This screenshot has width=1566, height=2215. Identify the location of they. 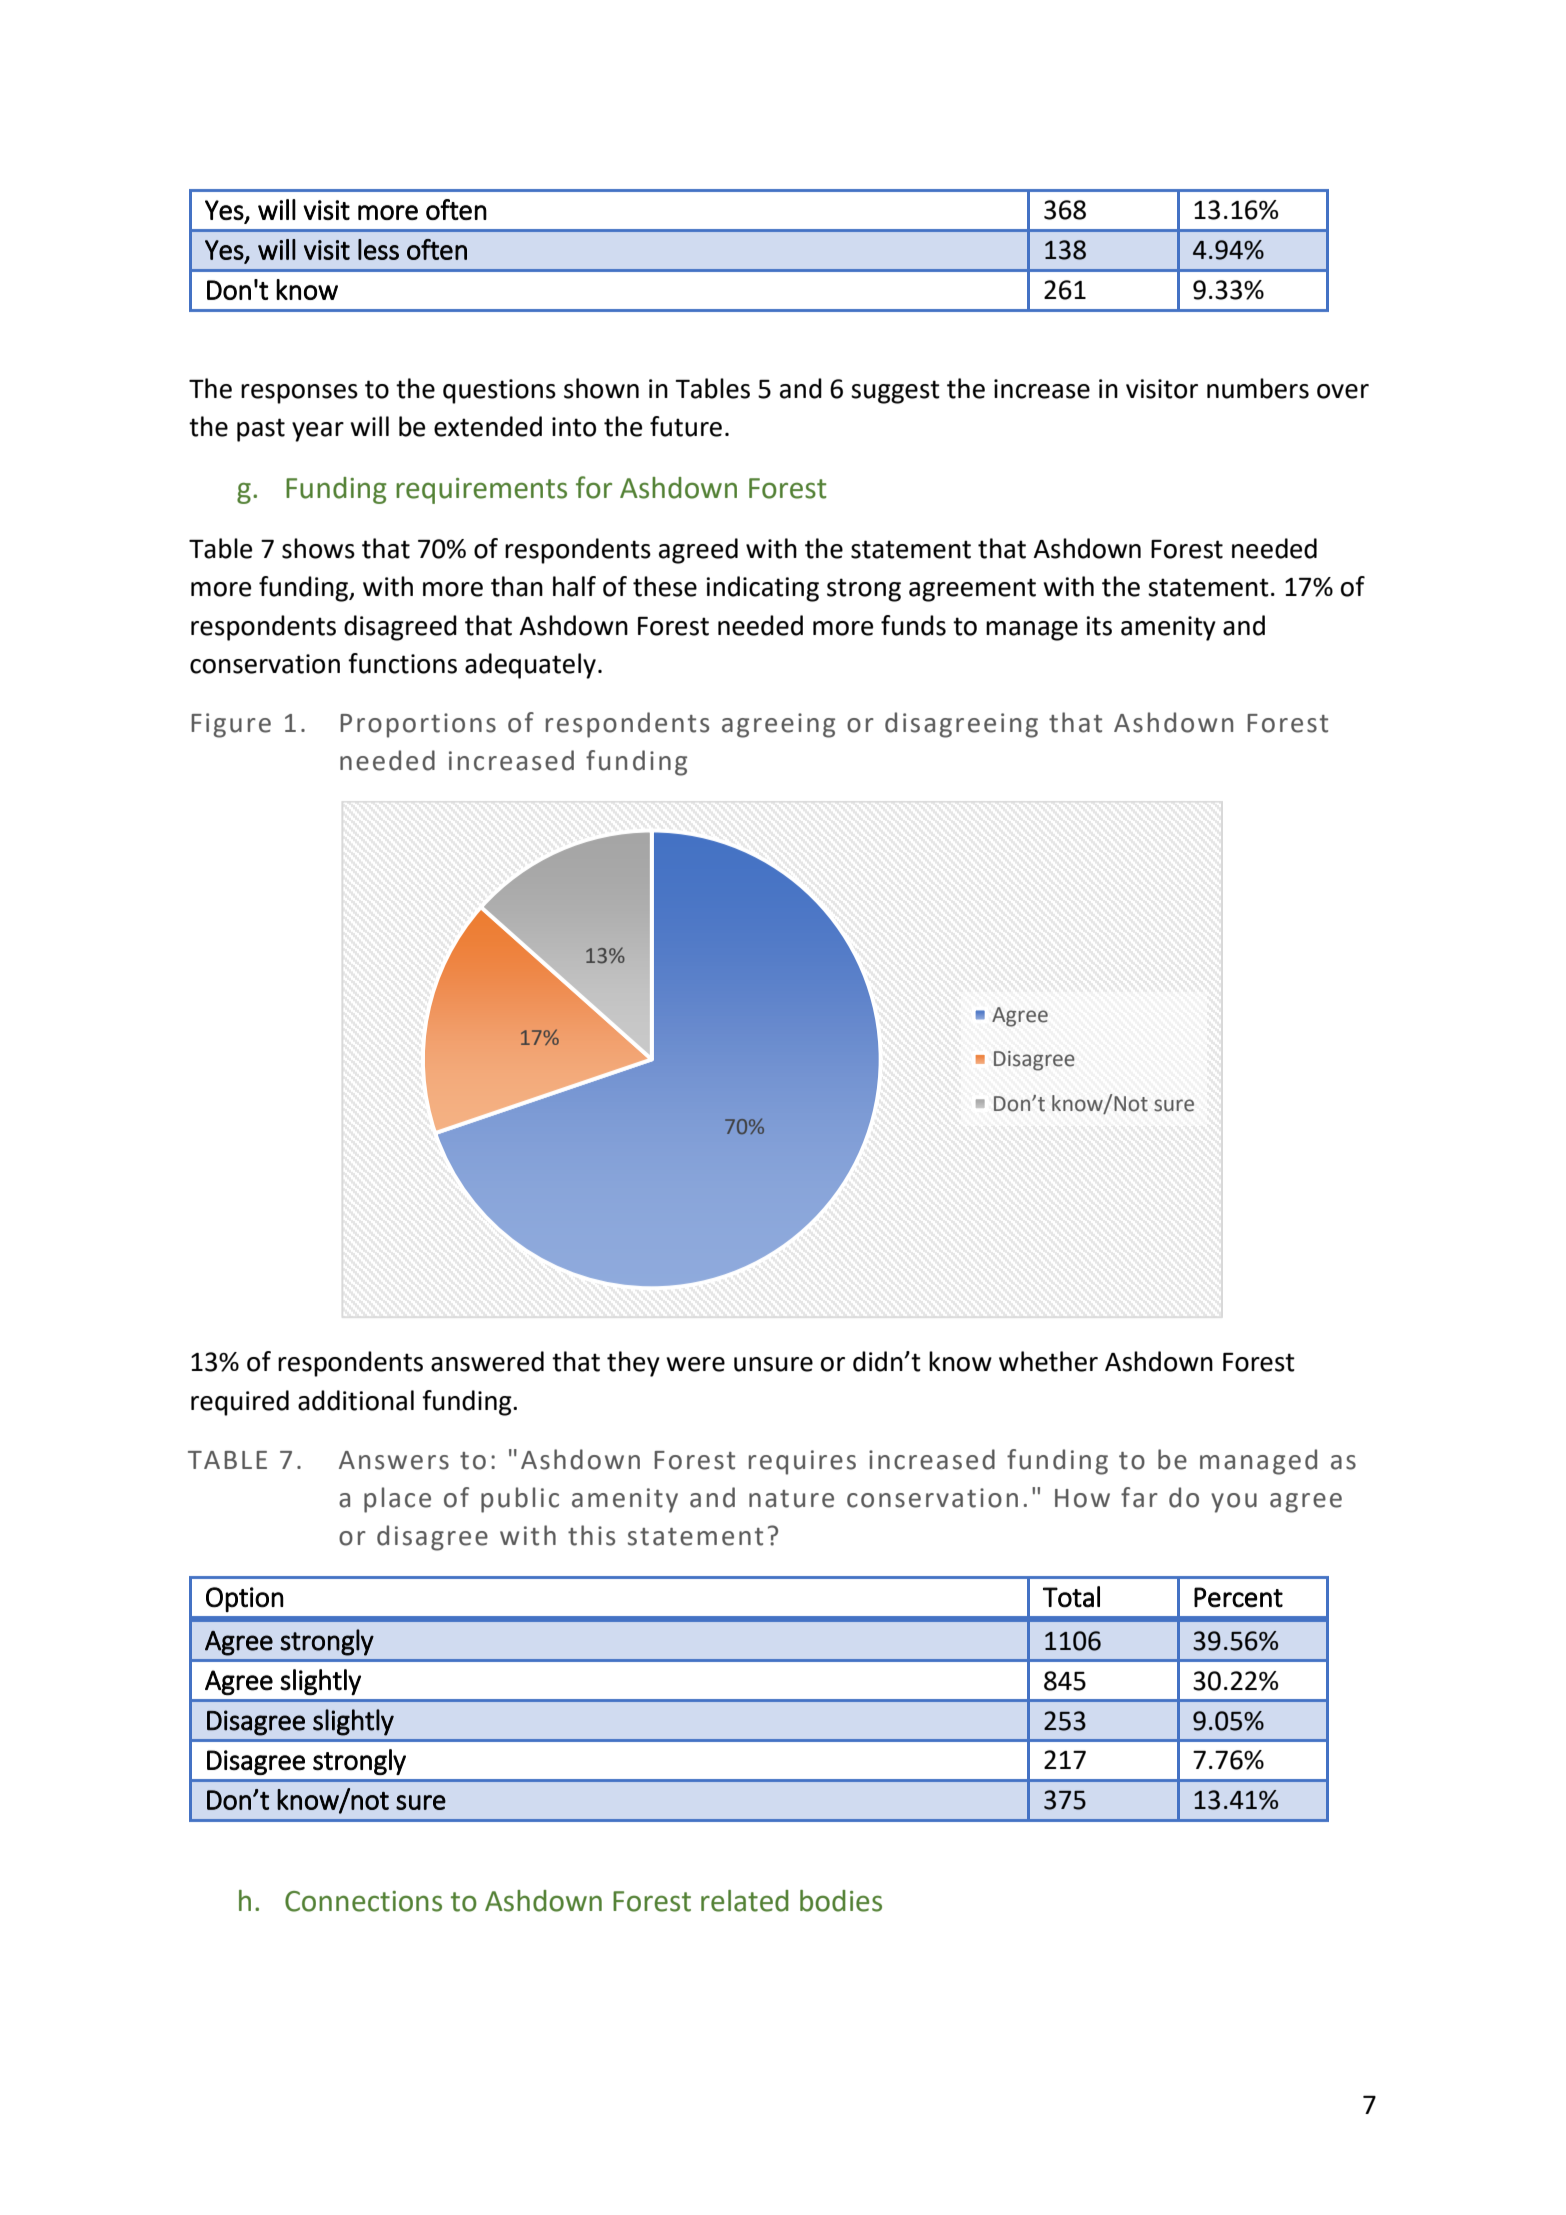
(633, 1364).
